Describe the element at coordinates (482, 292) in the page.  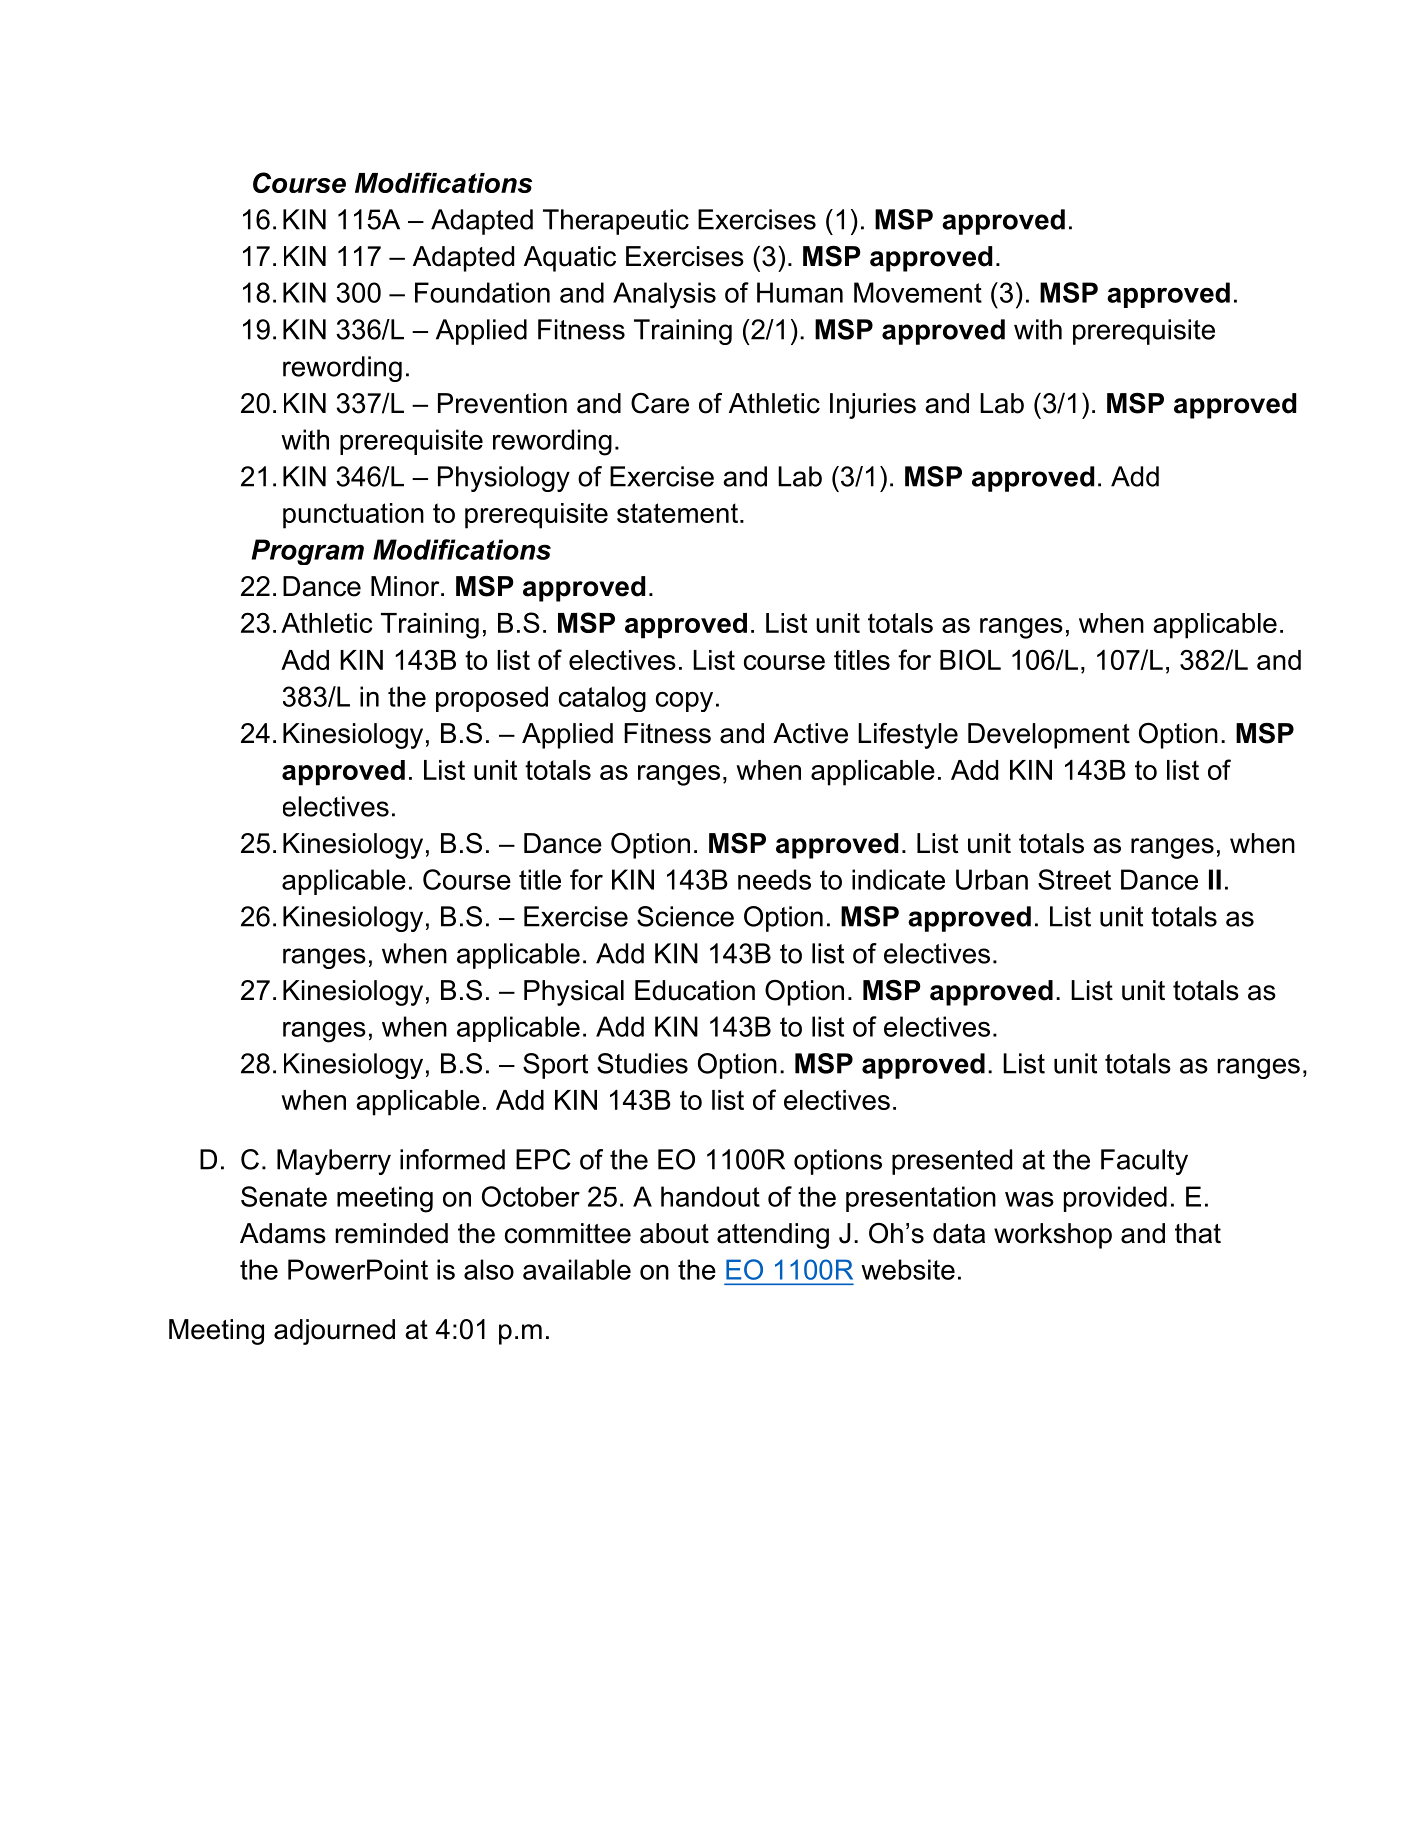
I see `Foundation` at that location.
